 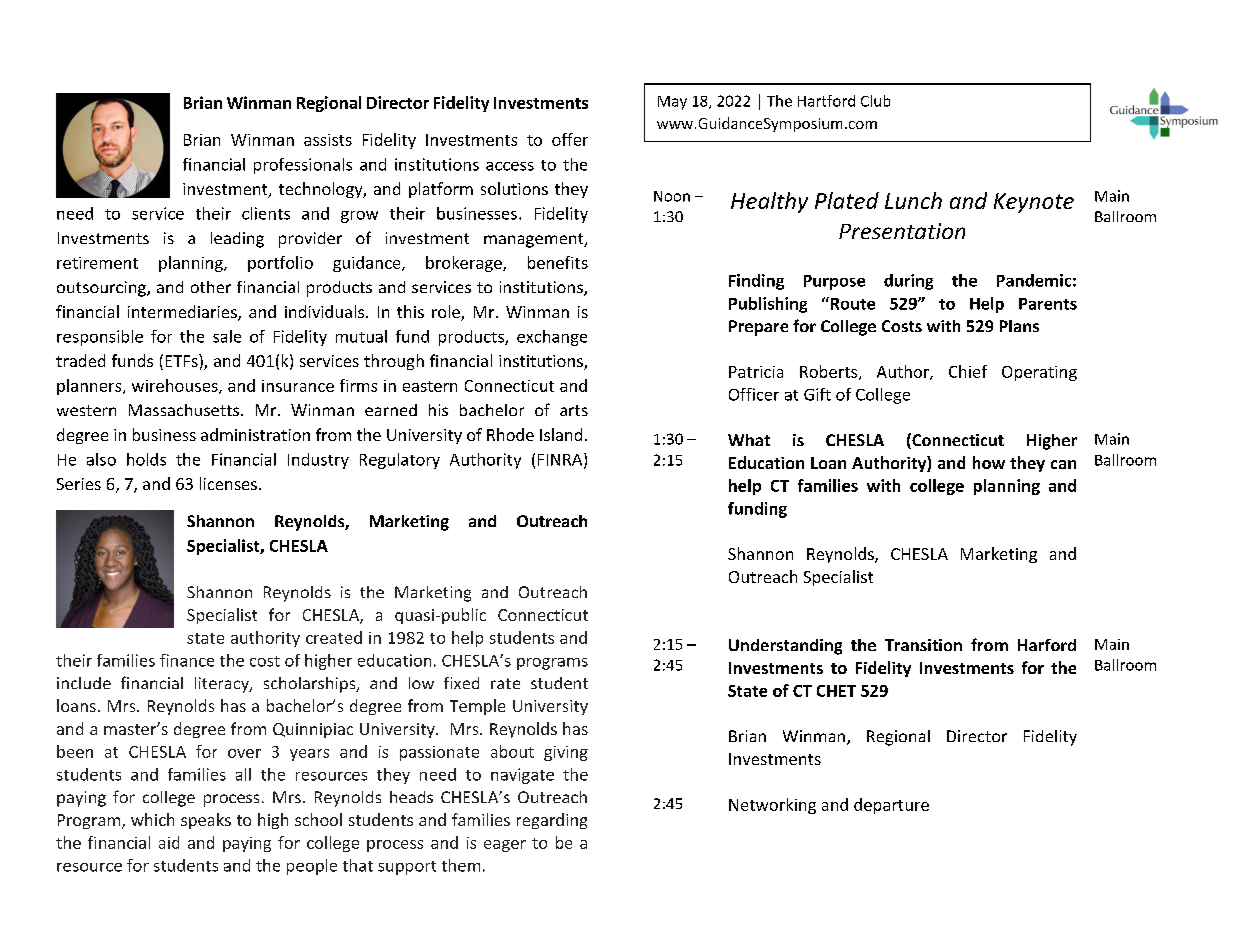 What do you see at coordinates (227, 336) in the screenshot?
I see `sale` at bounding box center [227, 336].
